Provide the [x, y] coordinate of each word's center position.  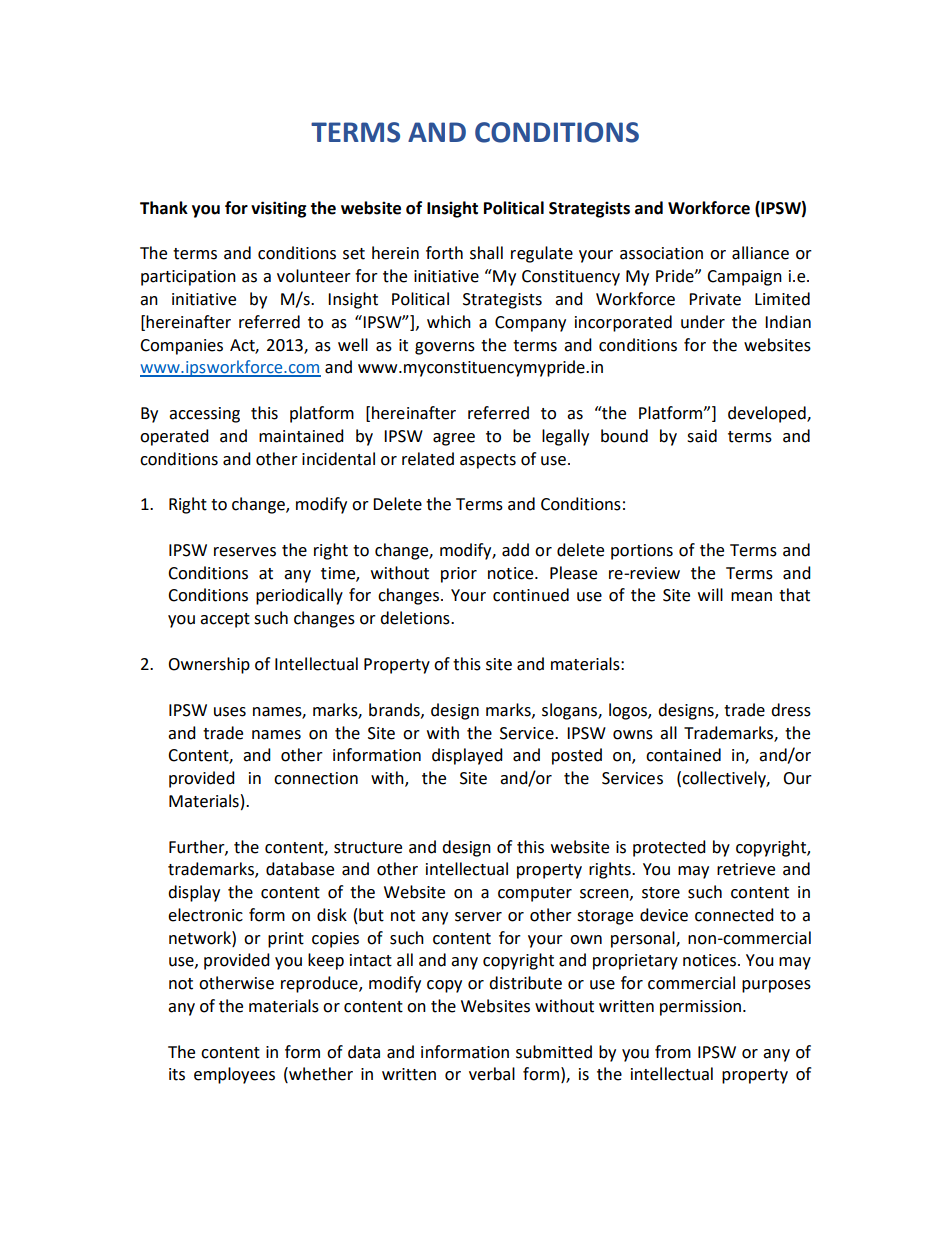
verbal [492, 1074]
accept [225, 620]
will [710, 594]
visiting [279, 209]
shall [486, 253]
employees [234, 1075]
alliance [760, 253]
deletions [416, 618]
